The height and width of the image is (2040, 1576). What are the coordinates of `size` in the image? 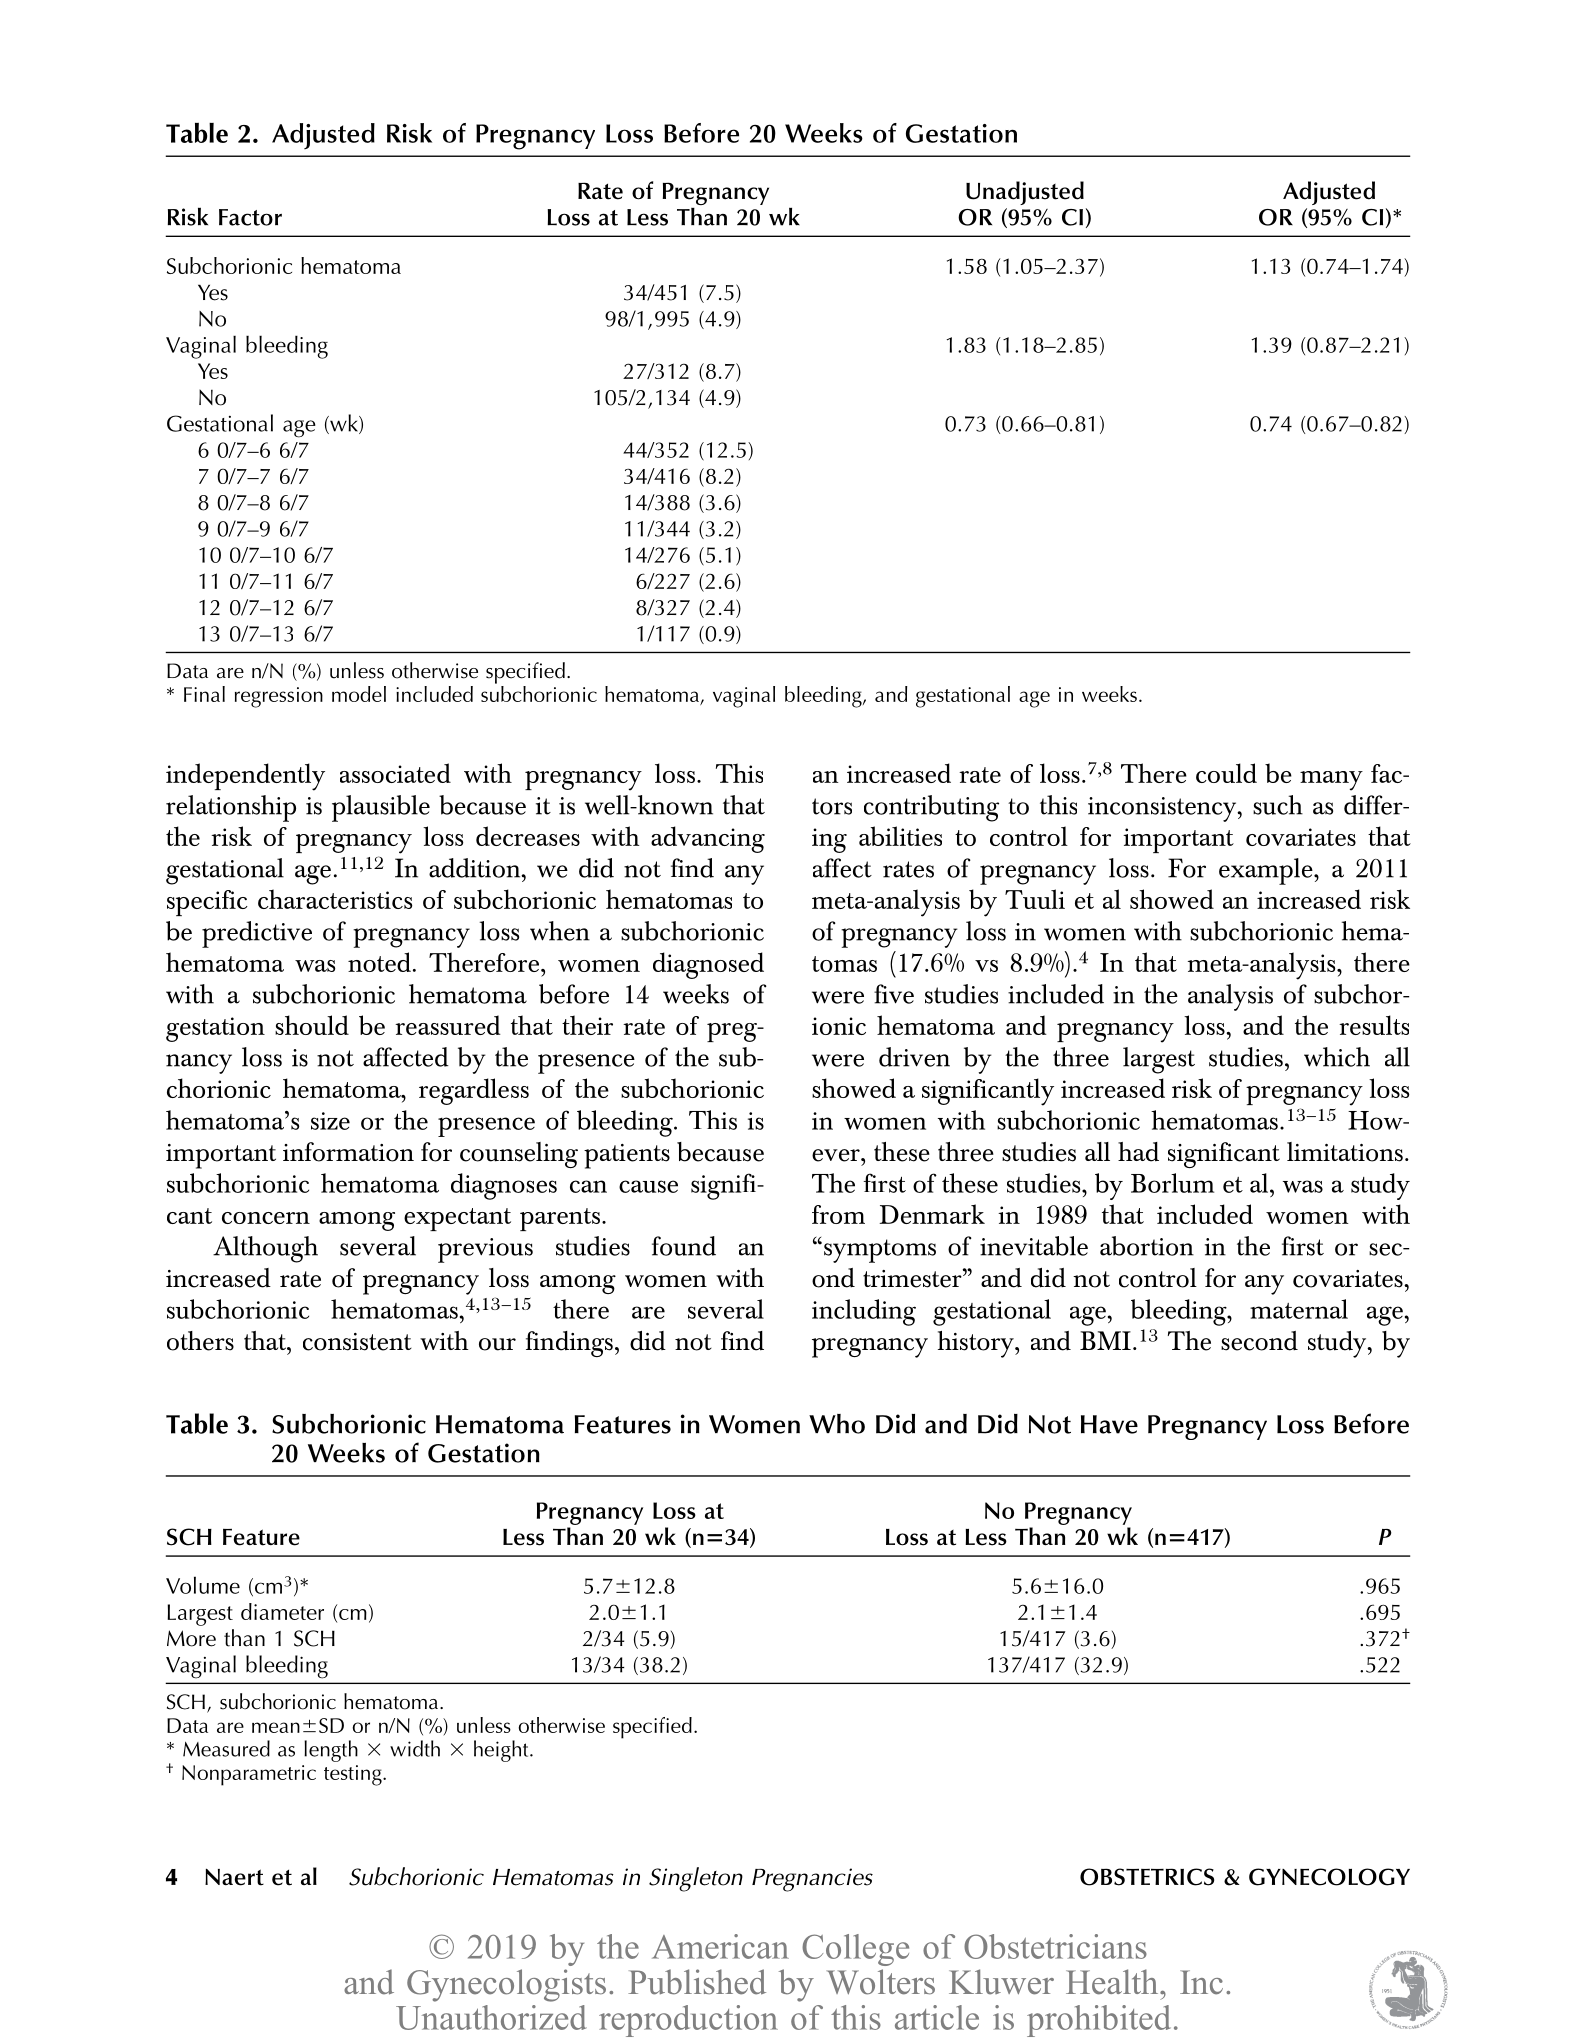 It's located at (330, 1121).
